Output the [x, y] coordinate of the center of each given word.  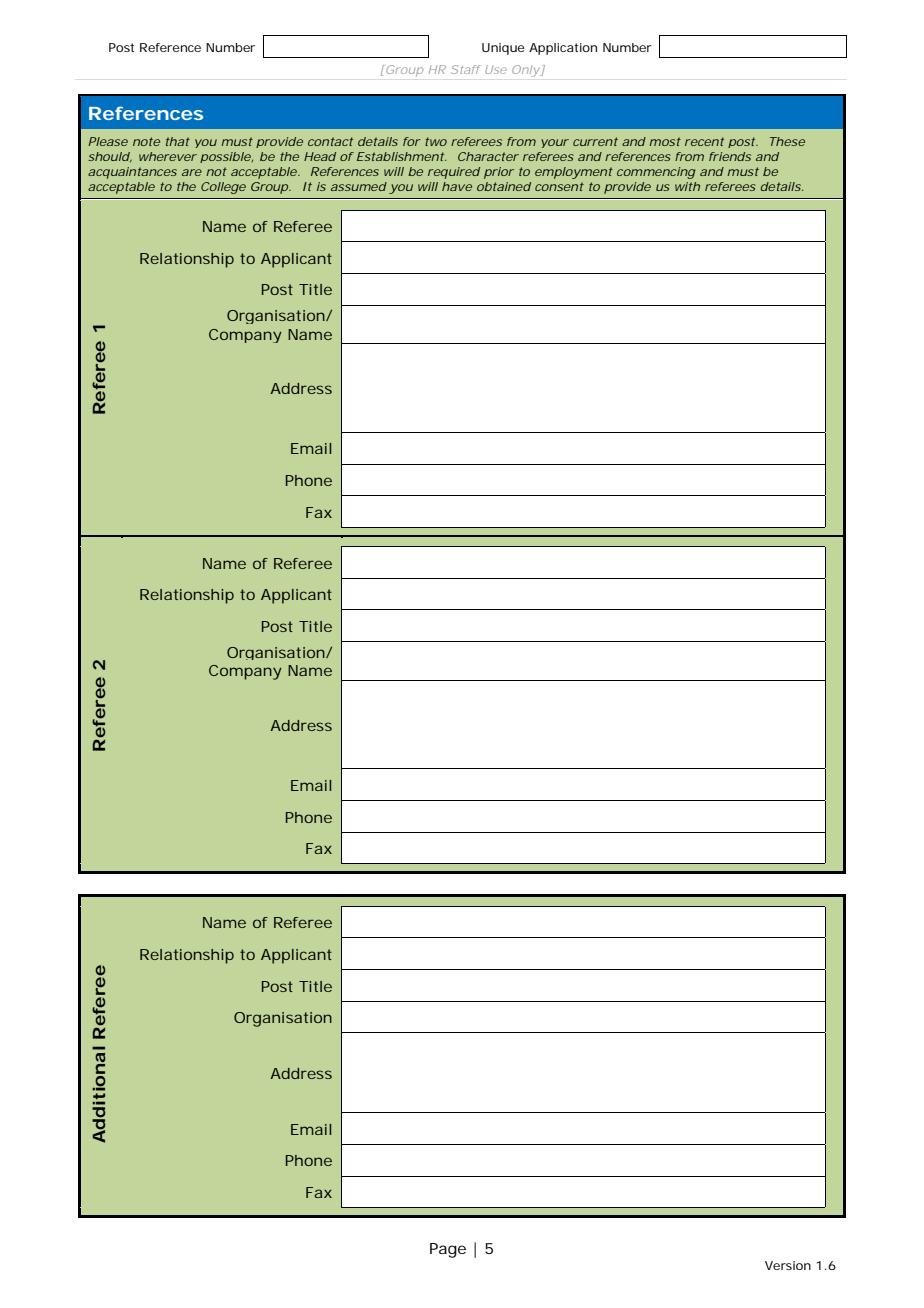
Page [448, 1250]
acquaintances [132, 173]
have [457, 186]
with [687, 186]
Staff [466, 69]
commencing [656, 173]
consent [559, 186]
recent [704, 141]
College [223, 188]
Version [788, 1265]
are [192, 172]
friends [730, 156]
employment [574, 173]
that [178, 141]
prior [499, 173]
